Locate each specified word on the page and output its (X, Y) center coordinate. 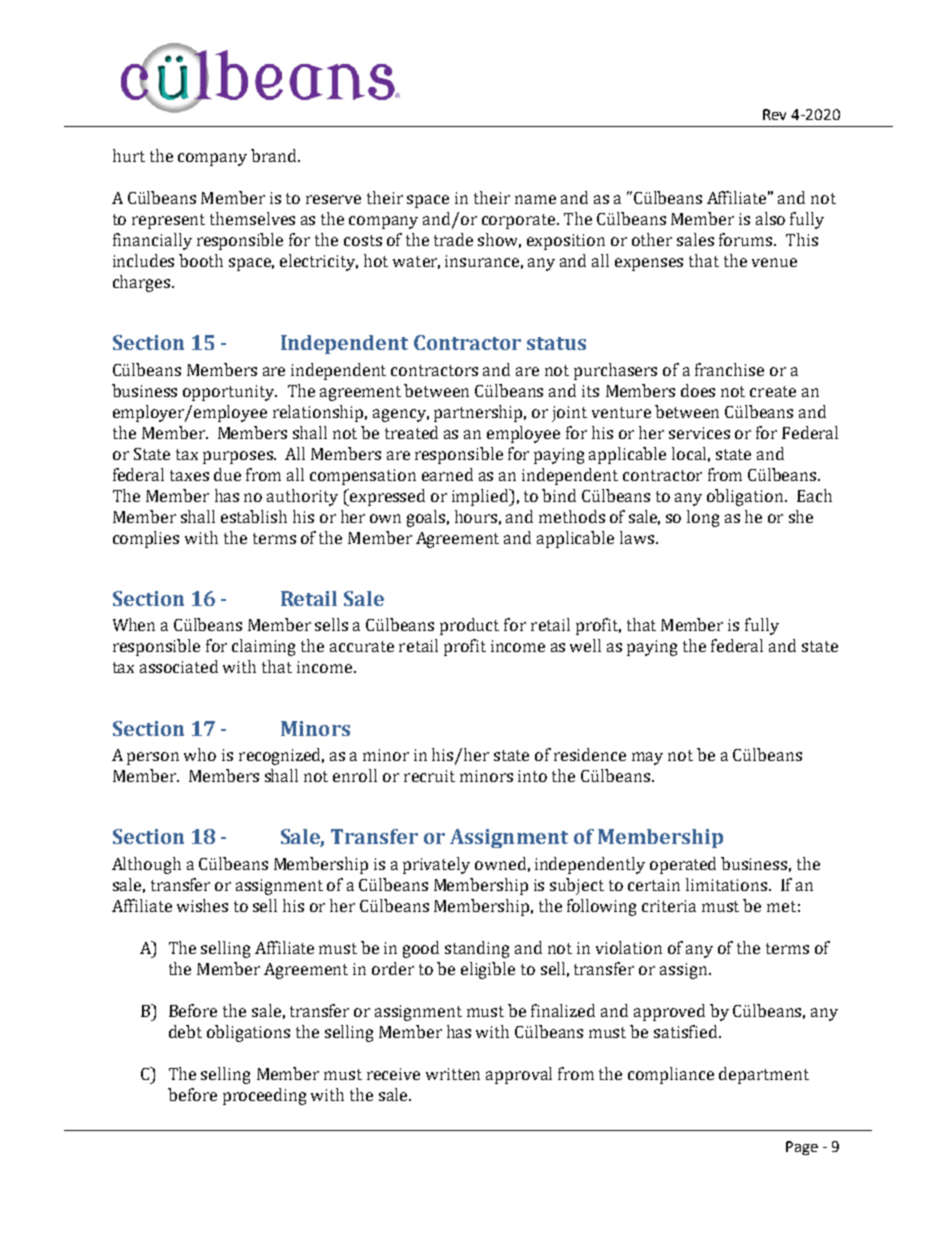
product (469, 626)
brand (275, 155)
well (585, 645)
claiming (263, 647)
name (535, 199)
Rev (774, 114)
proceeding (264, 1096)
